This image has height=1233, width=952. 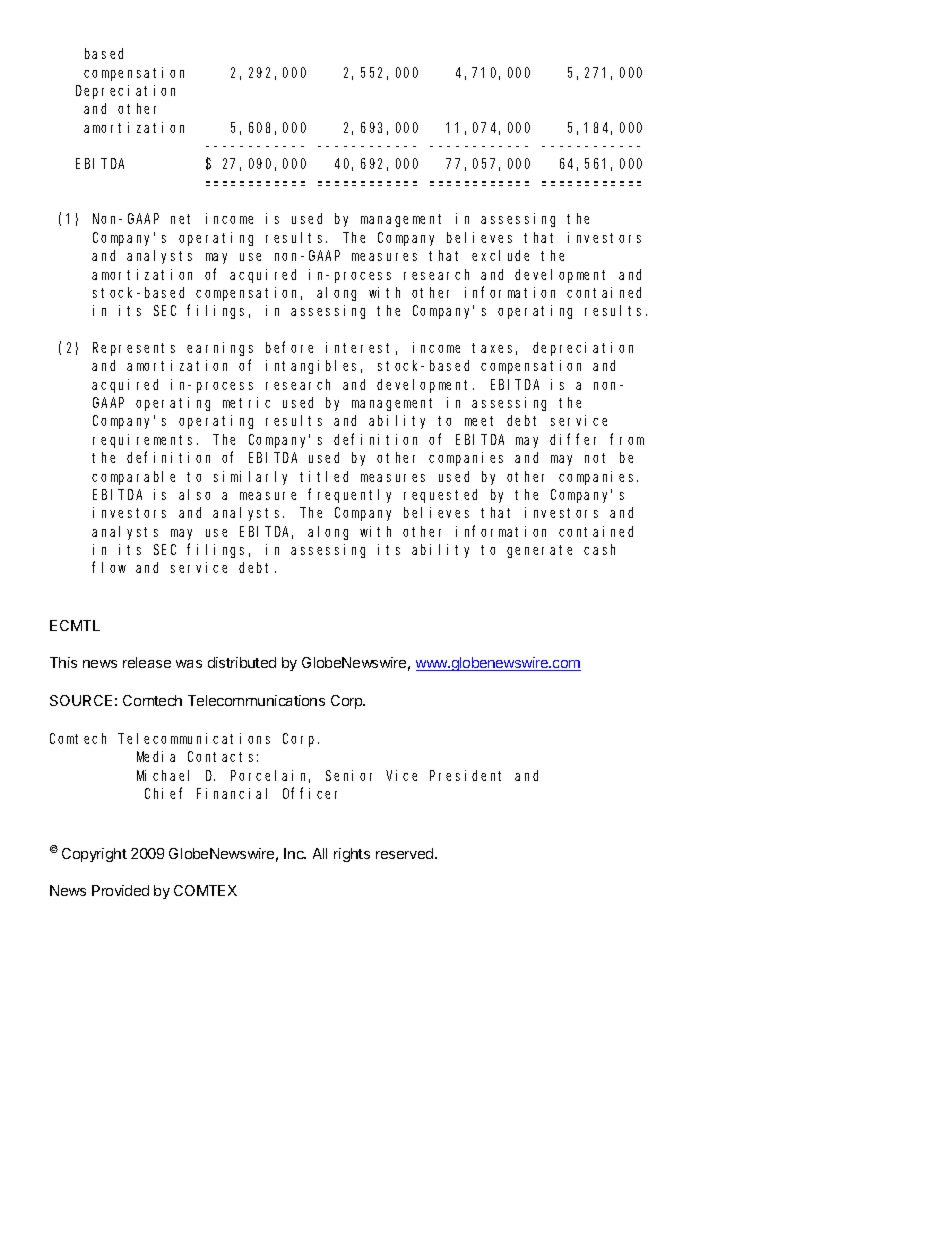 What do you see at coordinates (133, 478) in the image?
I see `comparable` at bounding box center [133, 478].
